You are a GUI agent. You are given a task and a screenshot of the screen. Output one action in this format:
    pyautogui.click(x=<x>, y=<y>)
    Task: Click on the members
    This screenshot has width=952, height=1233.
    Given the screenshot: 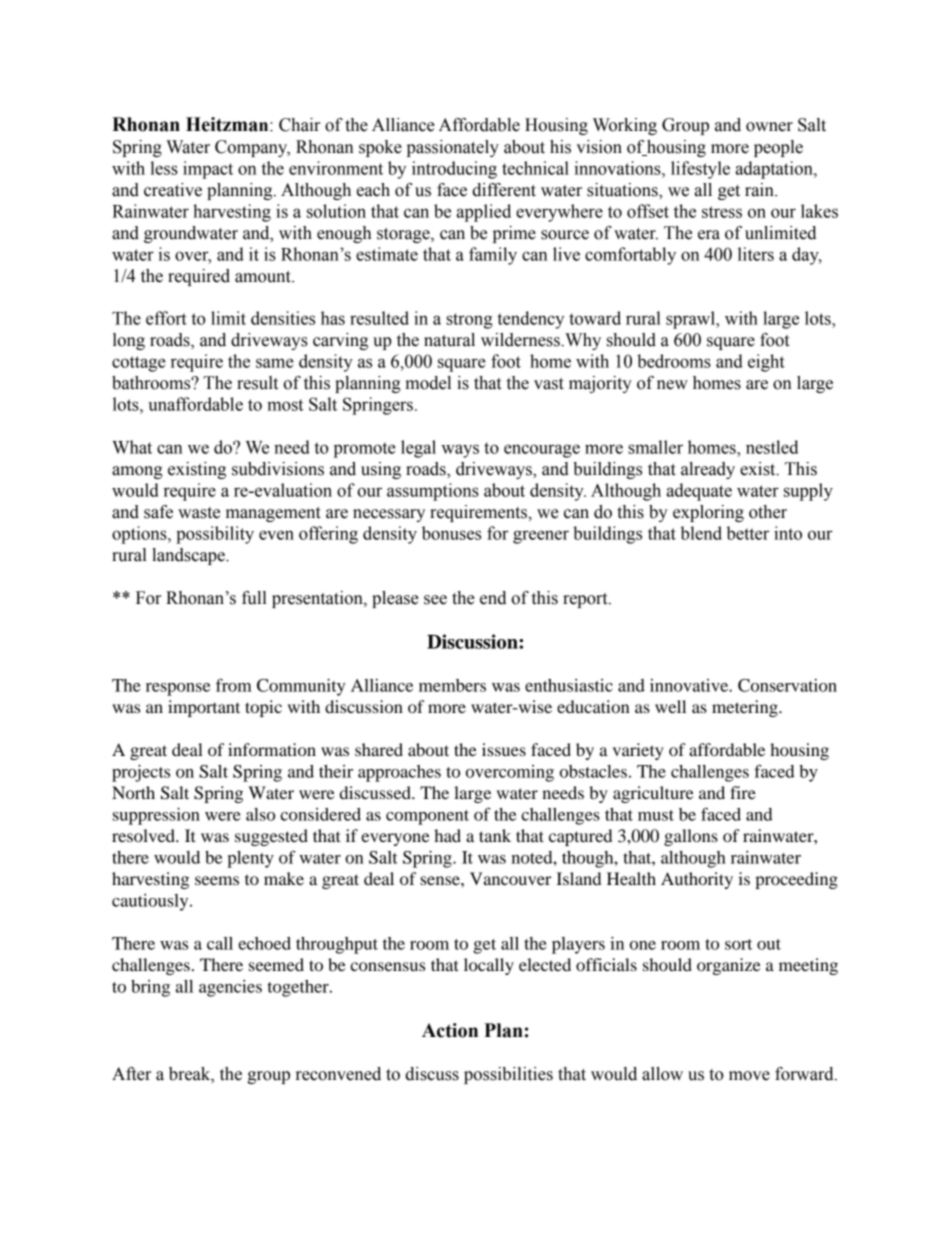 What is the action you would take?
    pyautogui.click(x=452, y=685)
